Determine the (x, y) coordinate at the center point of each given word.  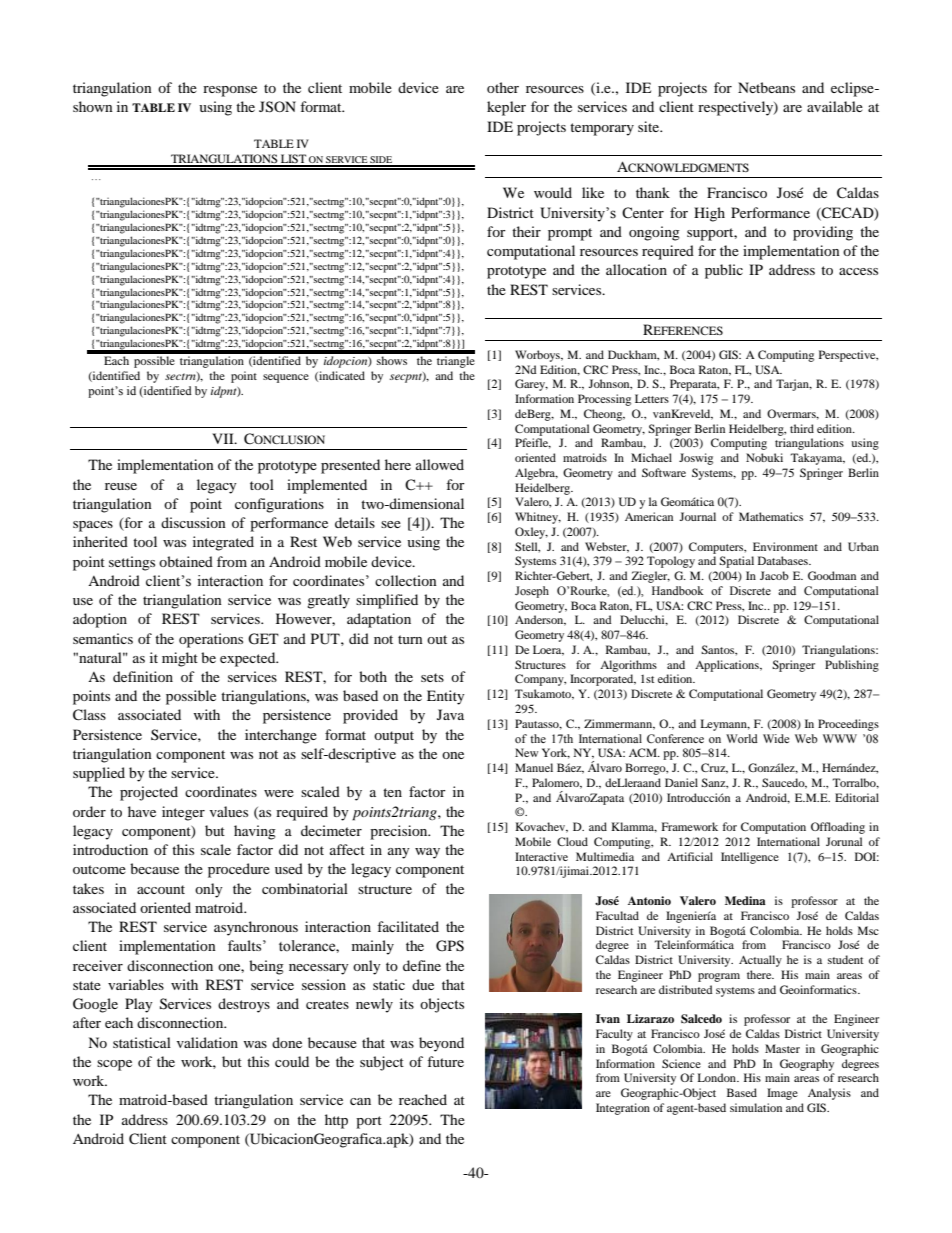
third (802, 428)
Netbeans (766, 87)
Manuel (534, 767)
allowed (440, 464)
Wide (776, 738)
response (230, 91)
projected (149, 793)
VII (224, 438)
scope (114, 1065)
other (503, 87)
